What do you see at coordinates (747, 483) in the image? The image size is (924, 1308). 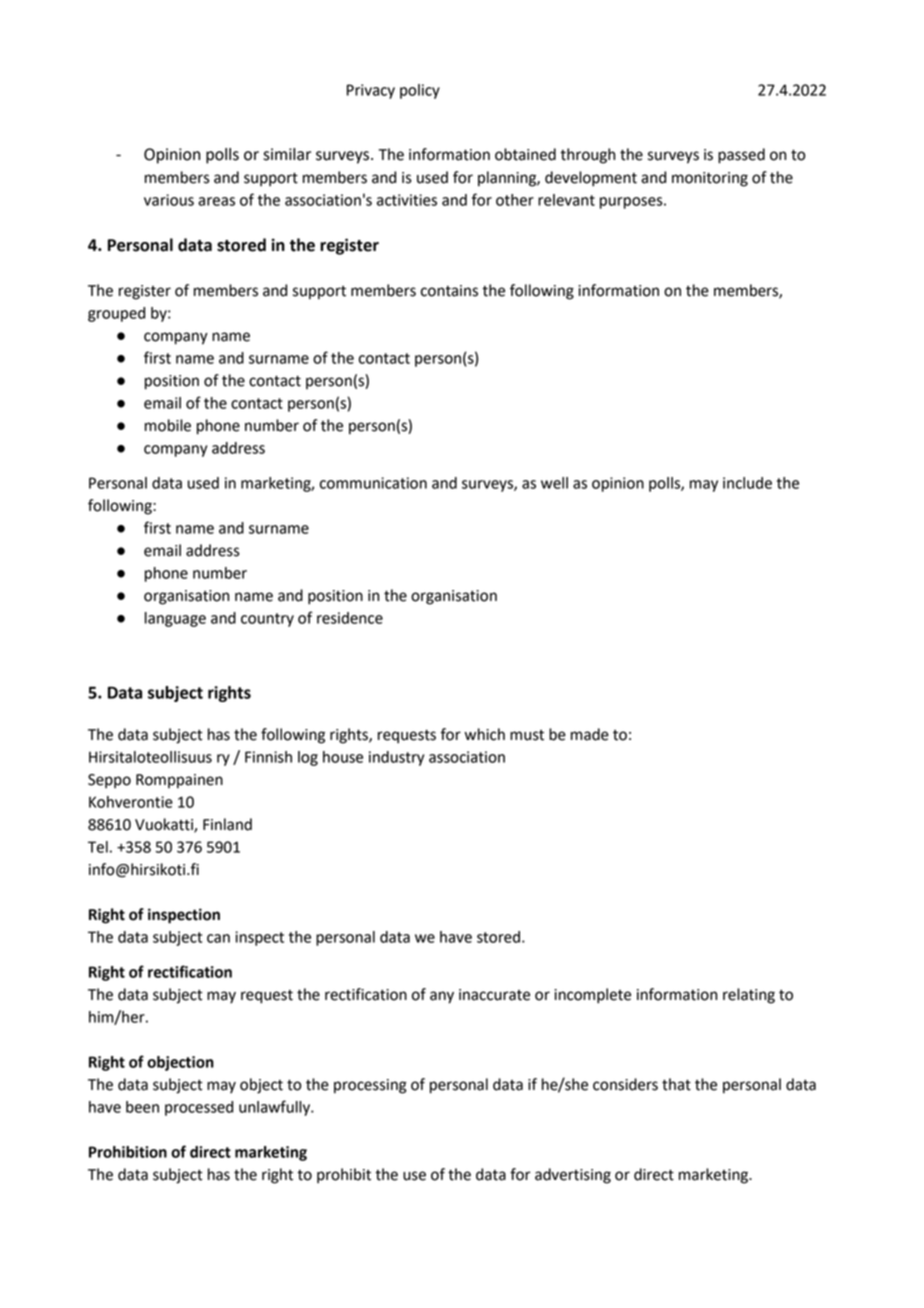 I see `include` at bounding box center [747, 483].
